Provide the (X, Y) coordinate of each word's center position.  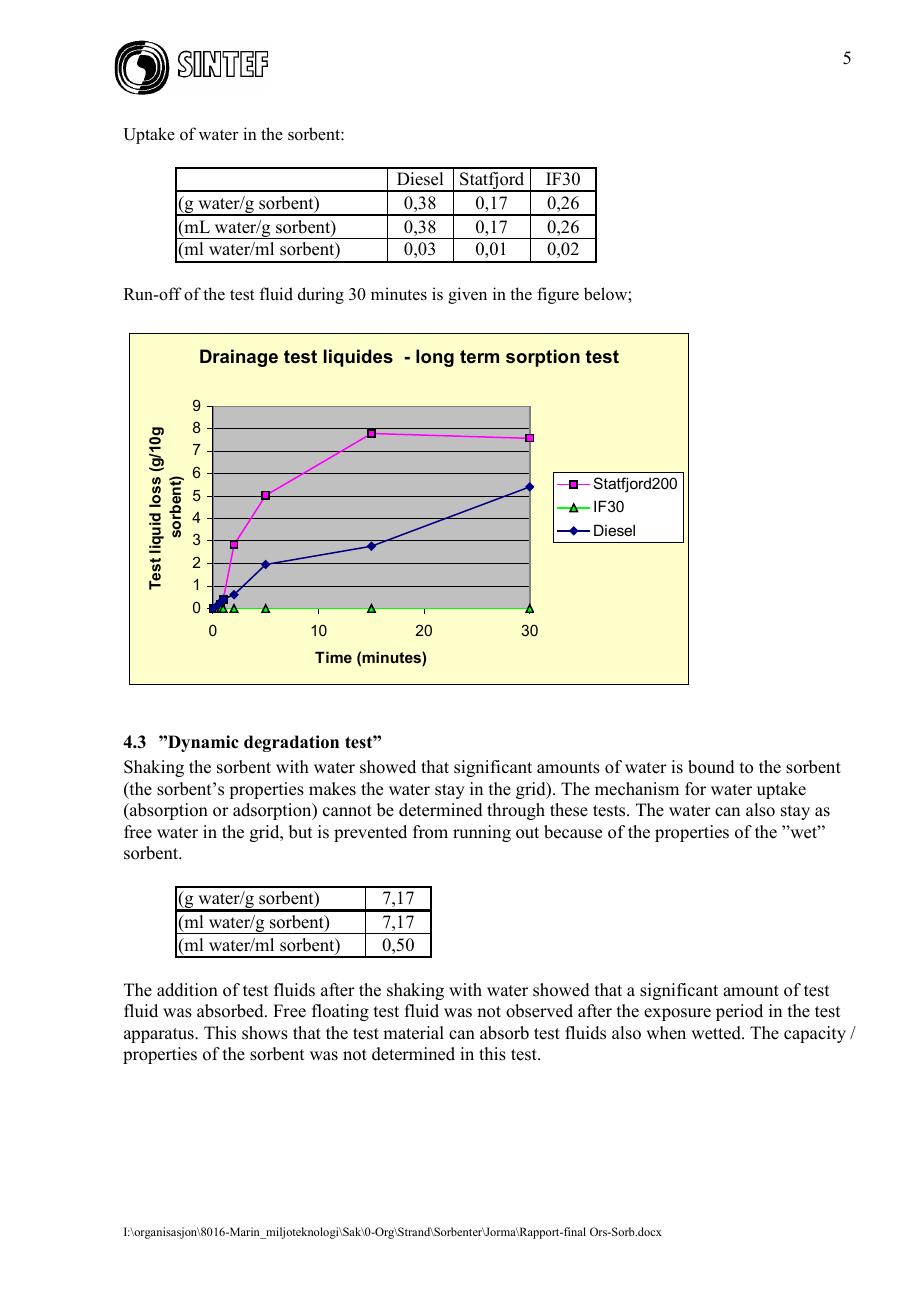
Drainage (239, 358)
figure (558, 295)
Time (333, 657)
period (739, 1012)
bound (711, 767)
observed (539, 1011)
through (516, 811)
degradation (291, 743)
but (300, 832)
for (695, 789)
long (435, 358)
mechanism (637, 789)
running (482, 833)
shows (265, 1033)
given (467, 295)
